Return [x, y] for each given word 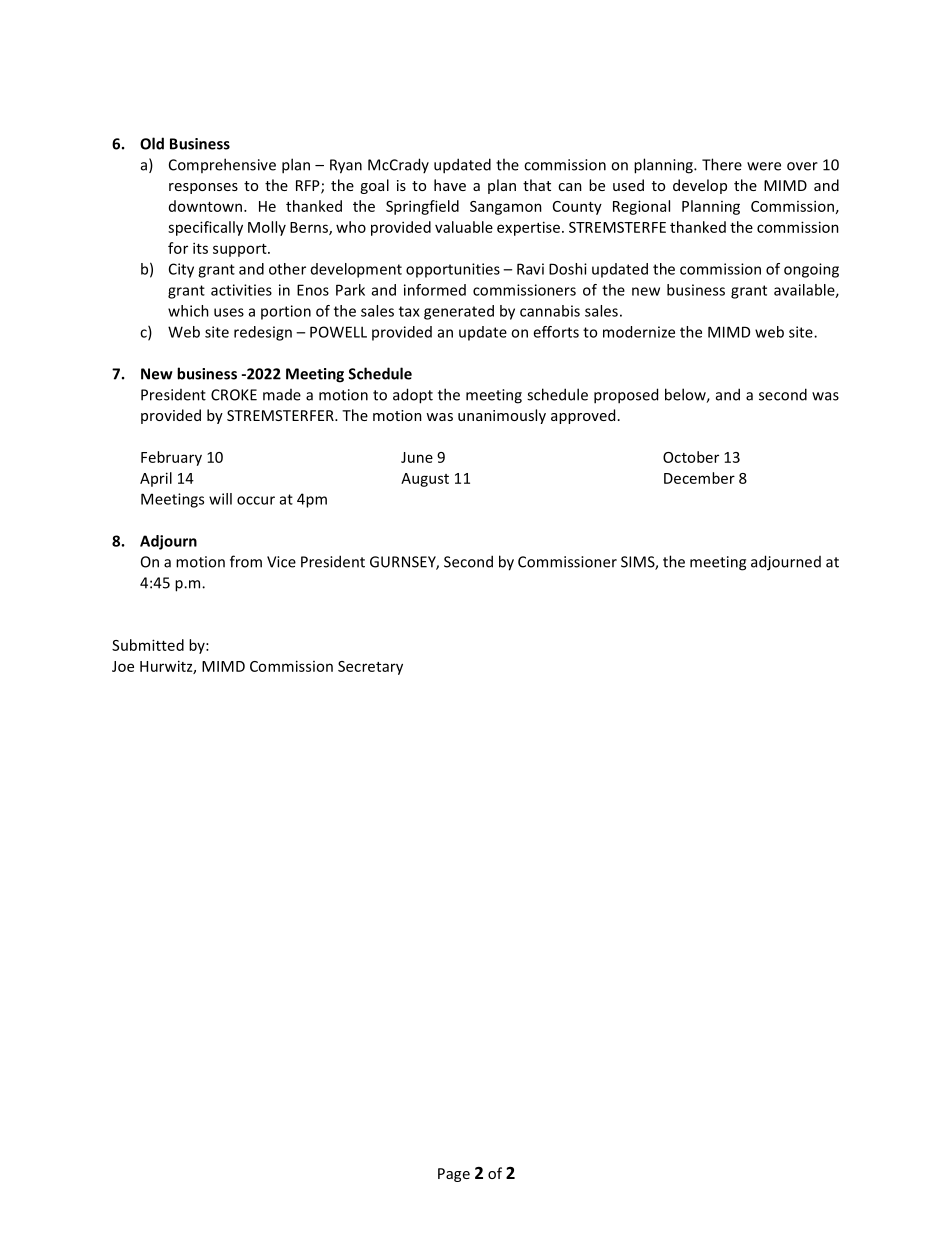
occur [256, 500]
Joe [123, 666]
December [699, 478]
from [246, 561]
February [171, 458]
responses [203, 188]
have [450, 185]
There [722, 164]
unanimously [502, 416]
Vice [281, 562]
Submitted [148, 645]
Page [454, 1175]
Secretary [370, 668]
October [691, 457]
